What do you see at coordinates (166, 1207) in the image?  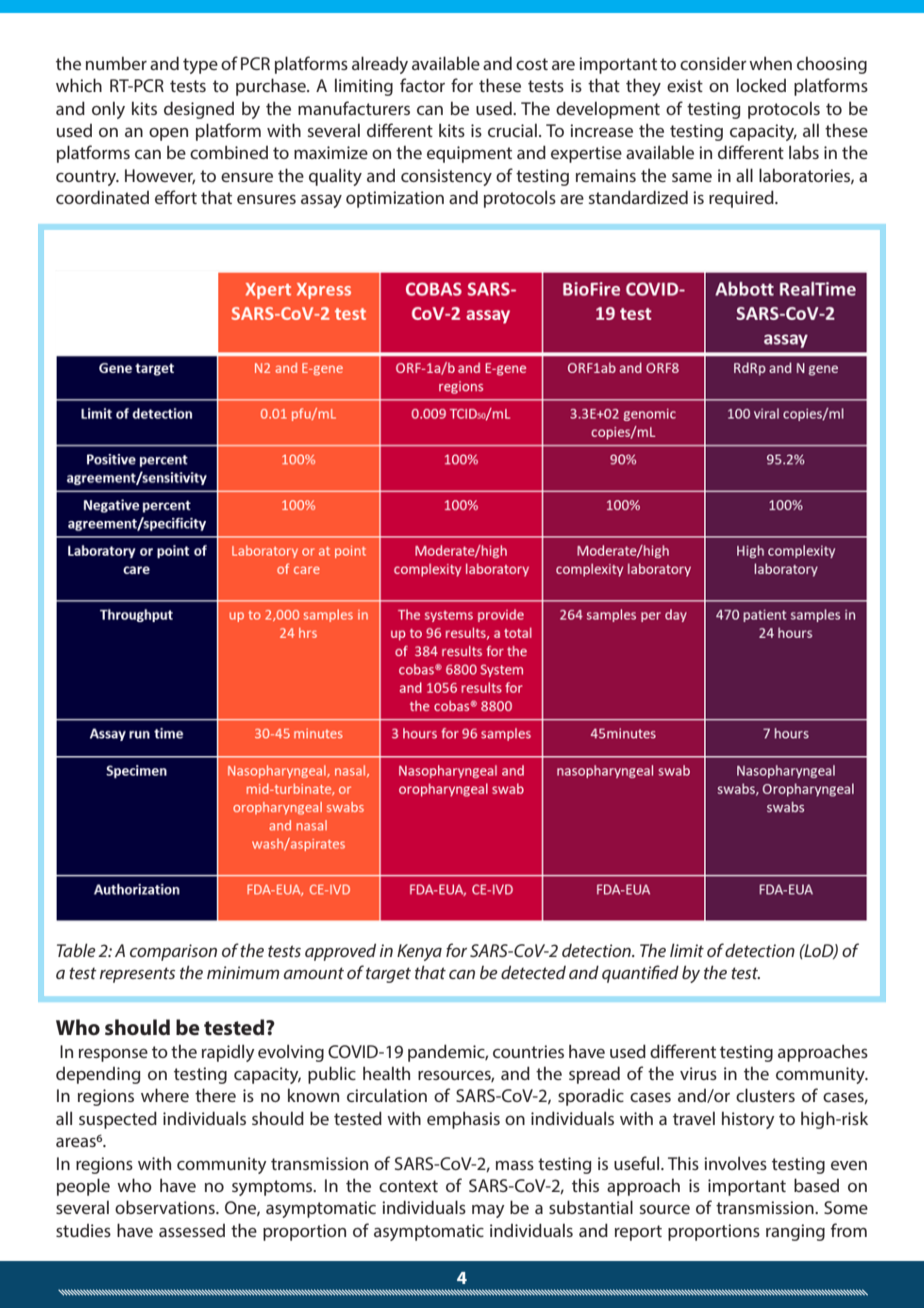 I see `observations` at bounding box center [166, 1207].
